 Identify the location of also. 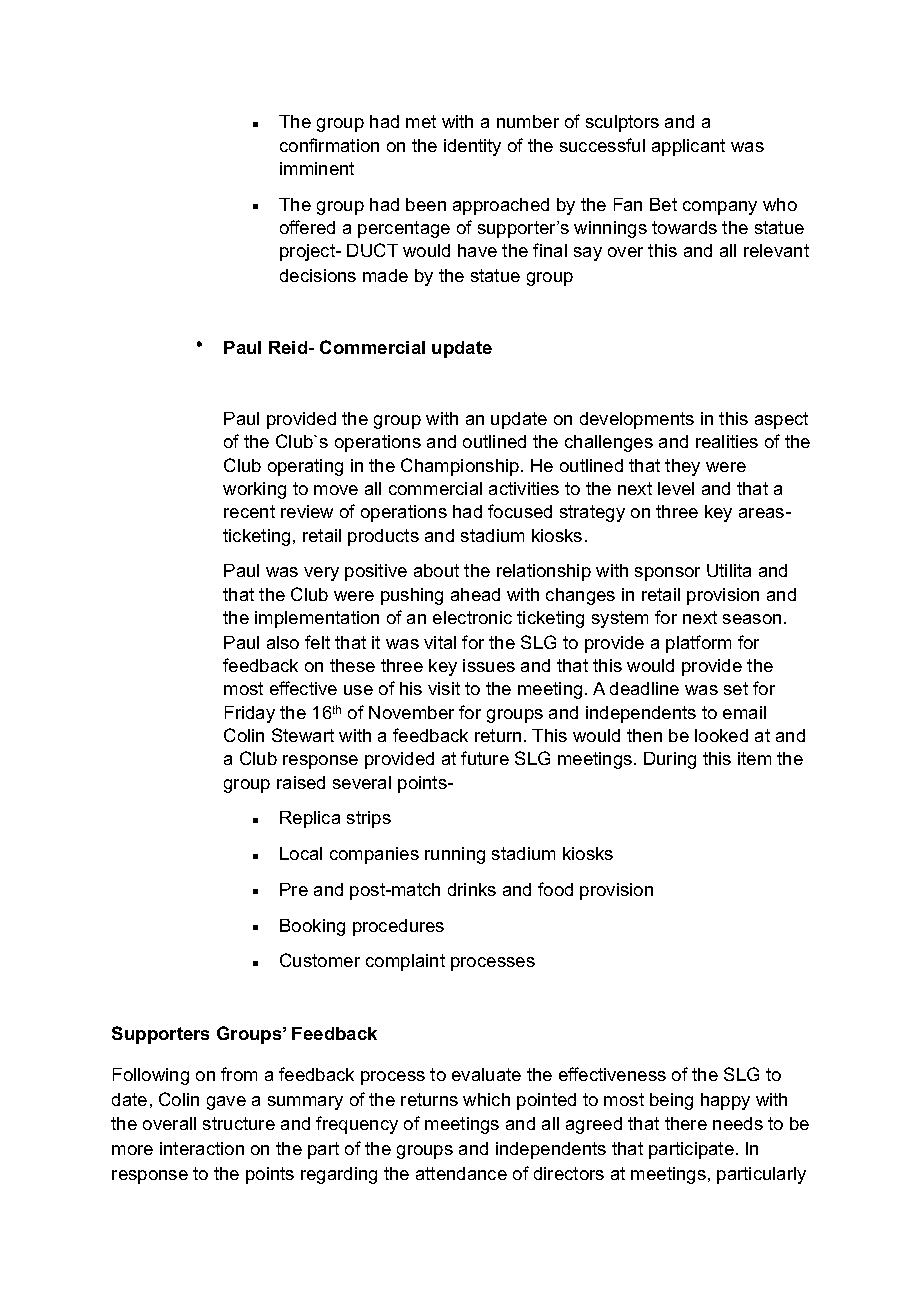
(283, 642).
